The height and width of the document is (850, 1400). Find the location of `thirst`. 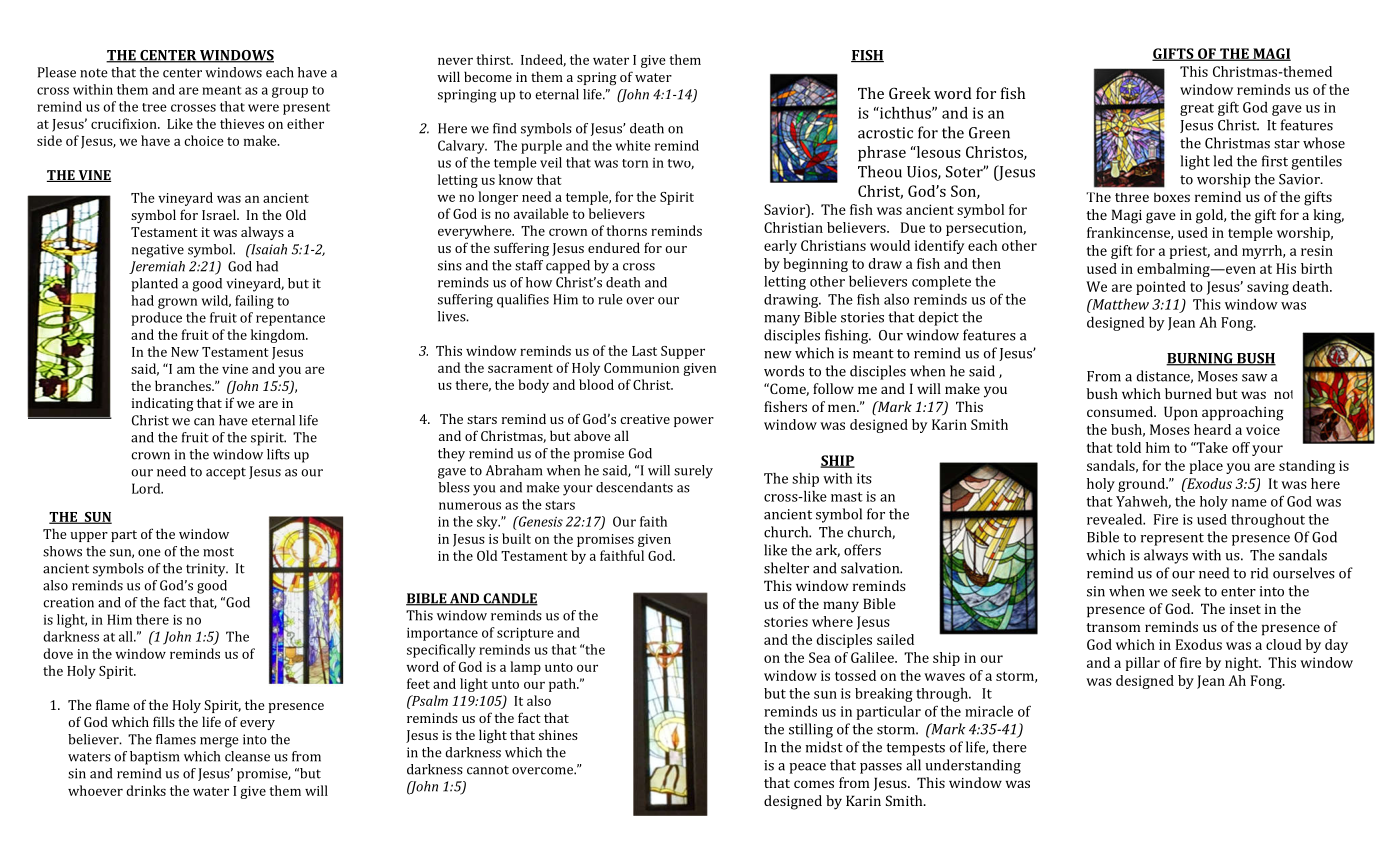

thirst is located at coordinates (494, 59).
